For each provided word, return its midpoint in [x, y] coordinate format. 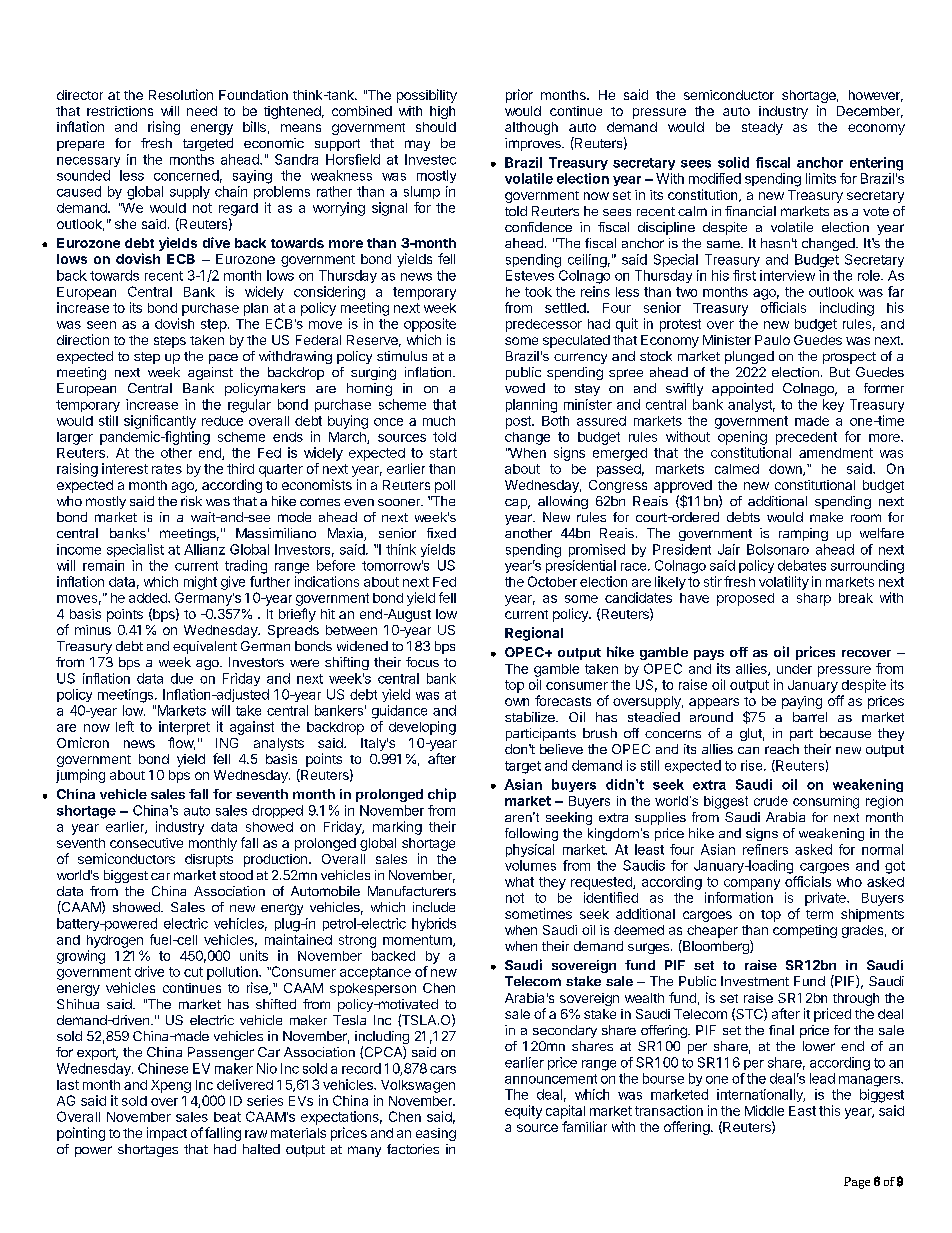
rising [164, 128]
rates [167, 469]
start [443, 453]
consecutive [146, 843]
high [442, 112]
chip [442, 795]
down [786, 470]
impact [167, 1134]
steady [762, 128]
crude [771, 801]
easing [436, 1134]
